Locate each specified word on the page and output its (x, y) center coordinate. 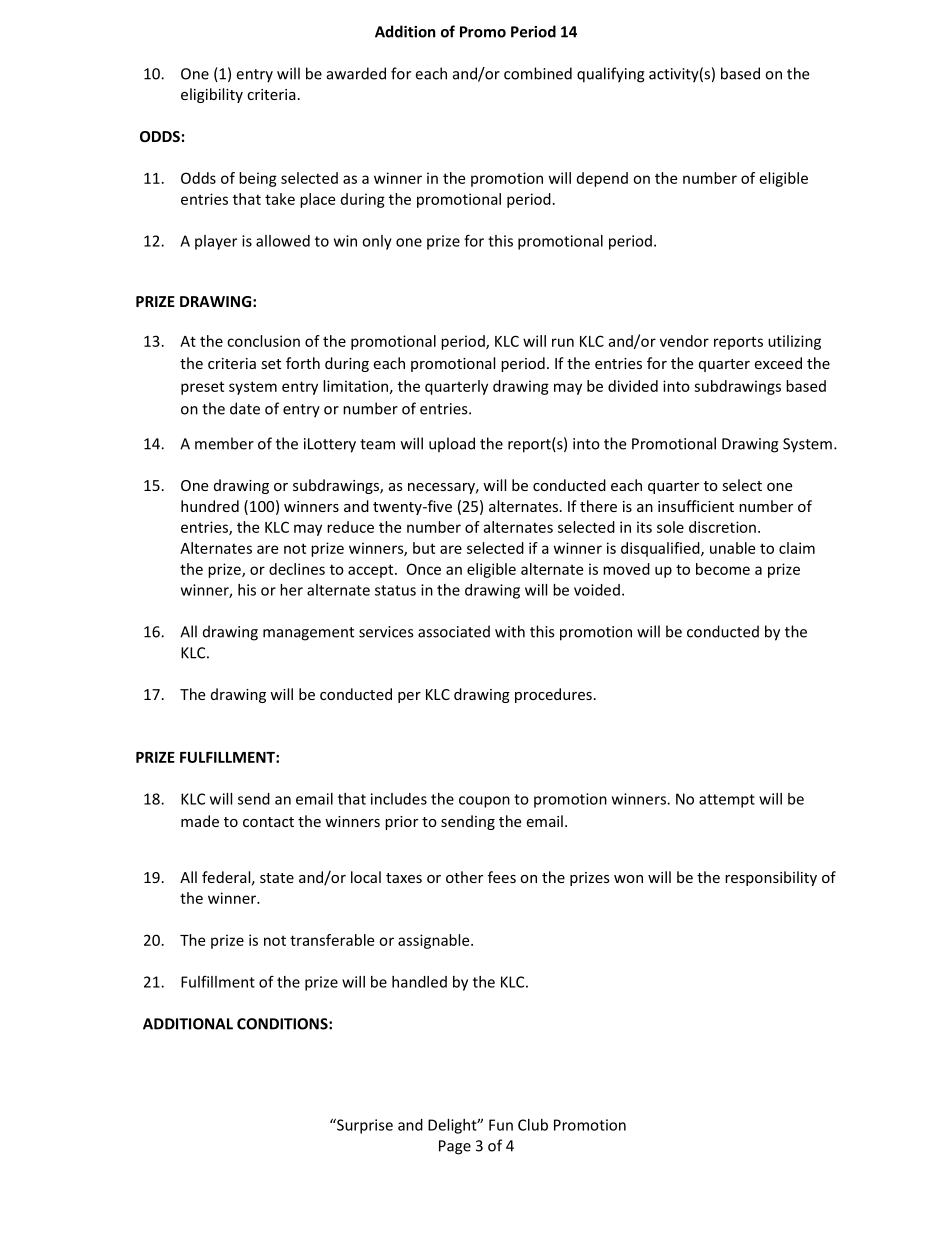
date (245, 408)
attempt (727, 801)
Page (455, 1147)
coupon (484, 802)
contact (268, 822)
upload (452, 445)
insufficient (696, 506)
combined (538, 73)
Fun (501, 1125)
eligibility (212, 95)
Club (533, 1125)
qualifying (611, 75)
